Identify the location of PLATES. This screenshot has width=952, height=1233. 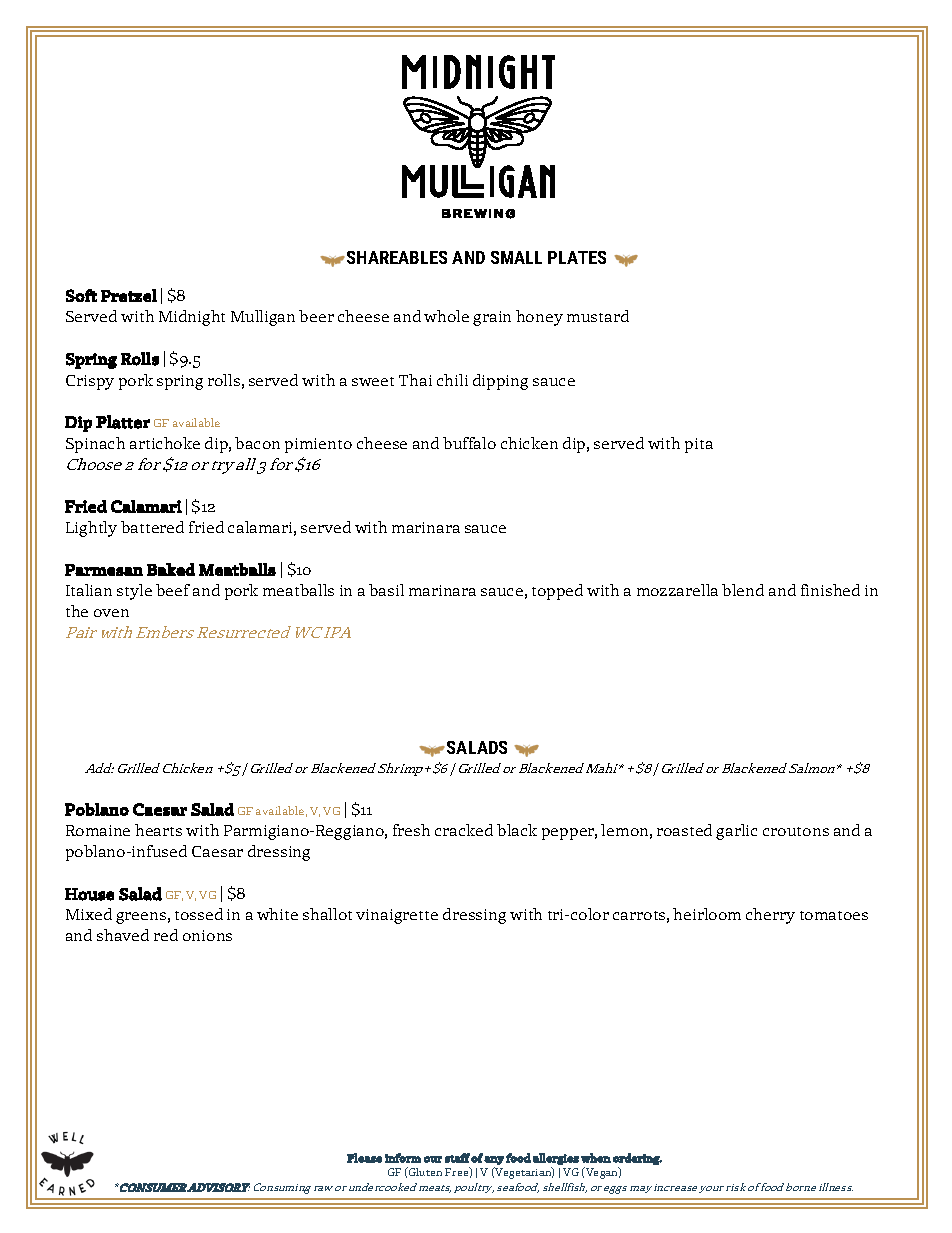
(577, 257).
